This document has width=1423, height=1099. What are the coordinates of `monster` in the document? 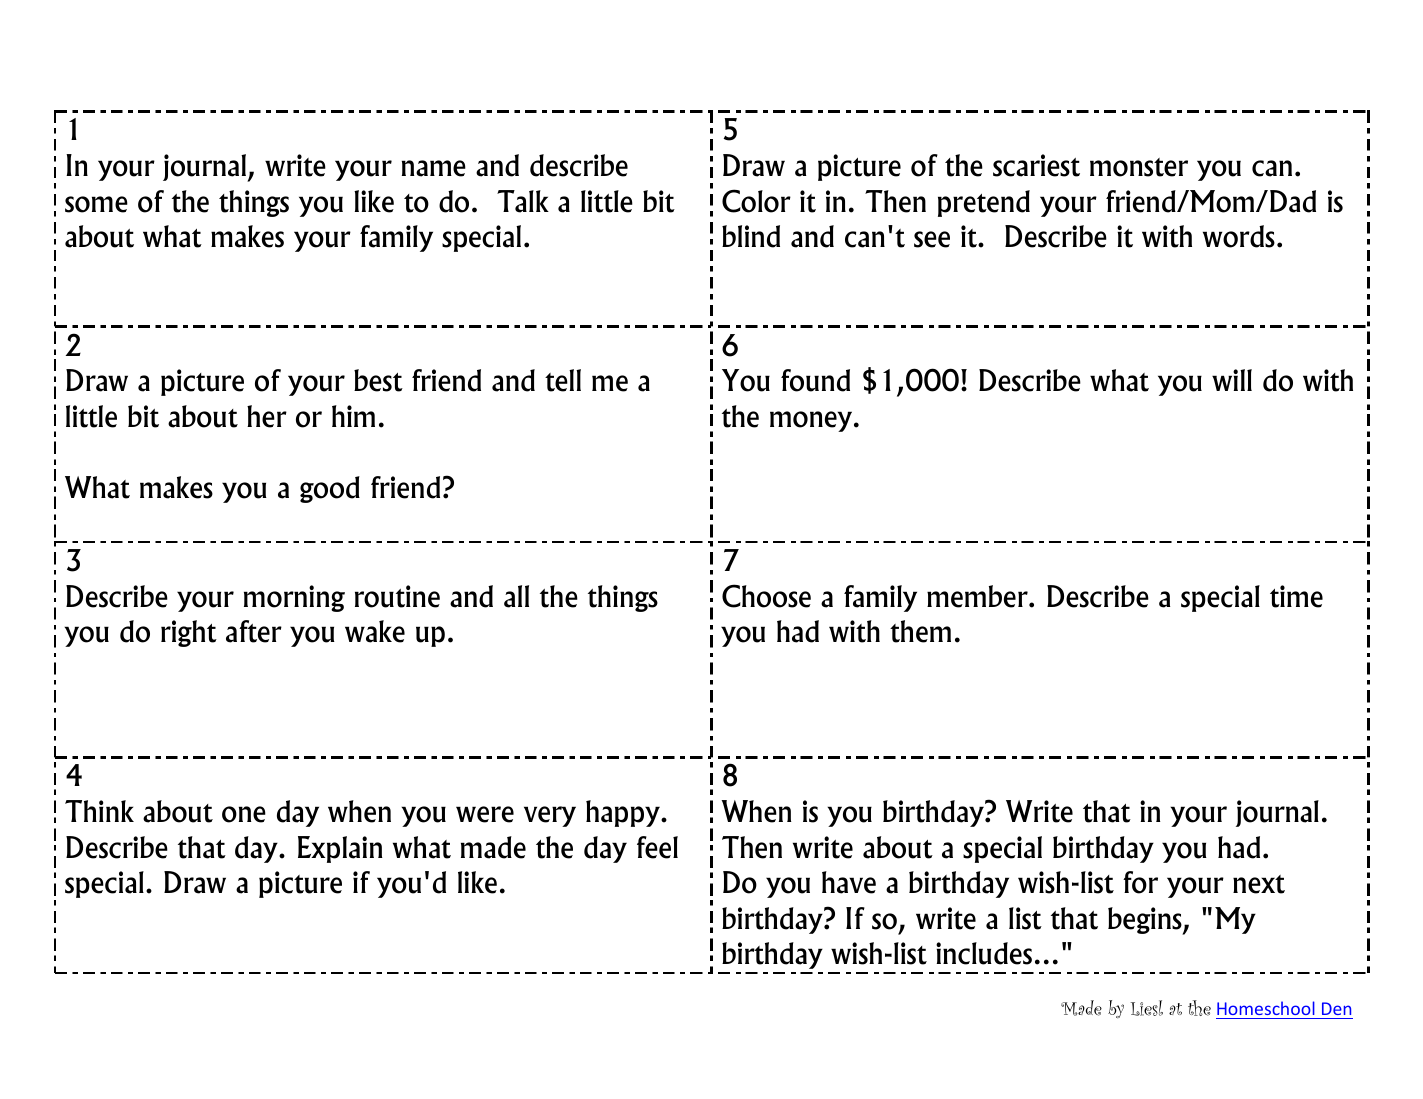 It's located at (1139, 167).
